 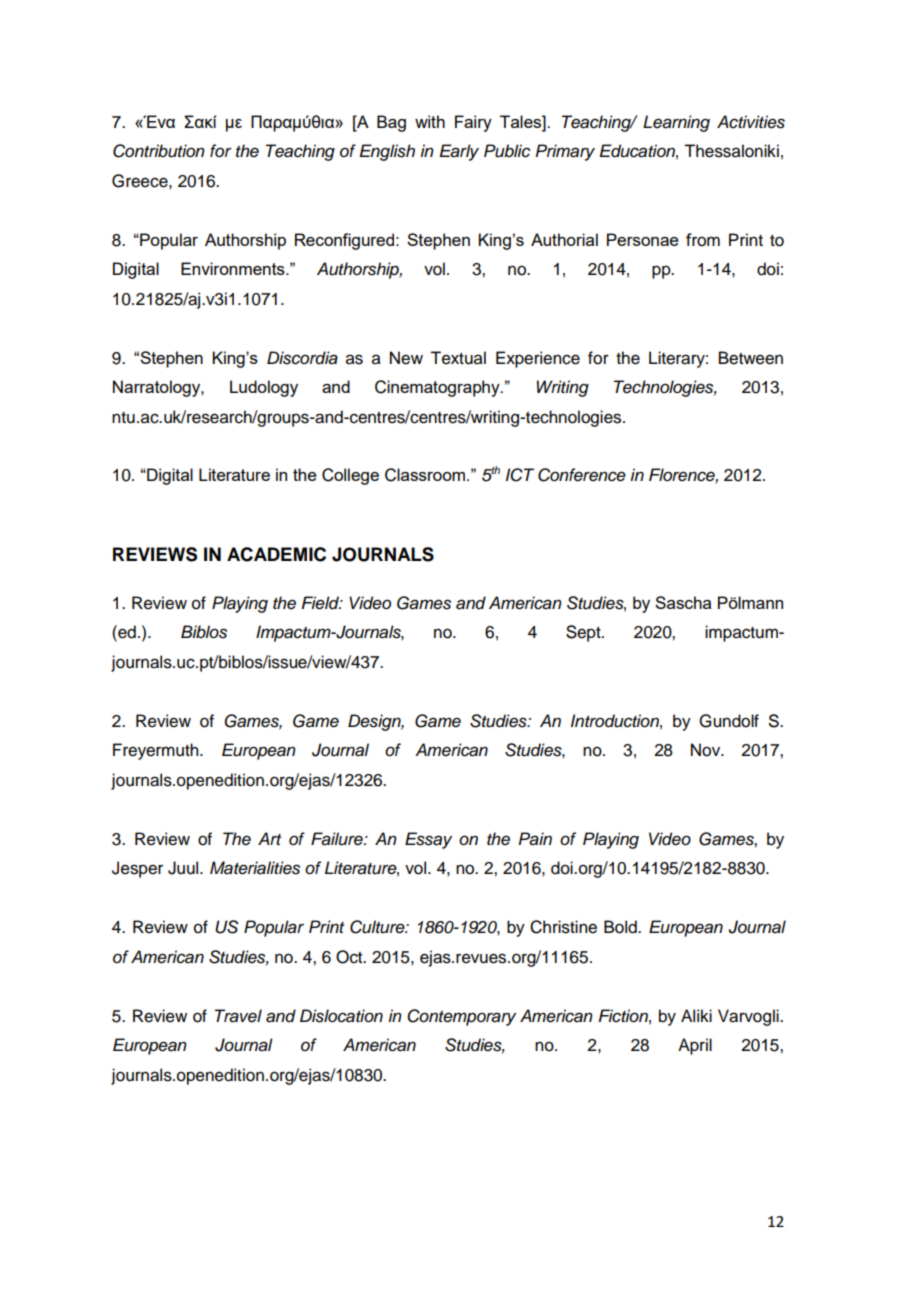 What do you see at coordinates (707, 750) in the screenshot?
I see `Nov` at bounding box center [707, 750].
